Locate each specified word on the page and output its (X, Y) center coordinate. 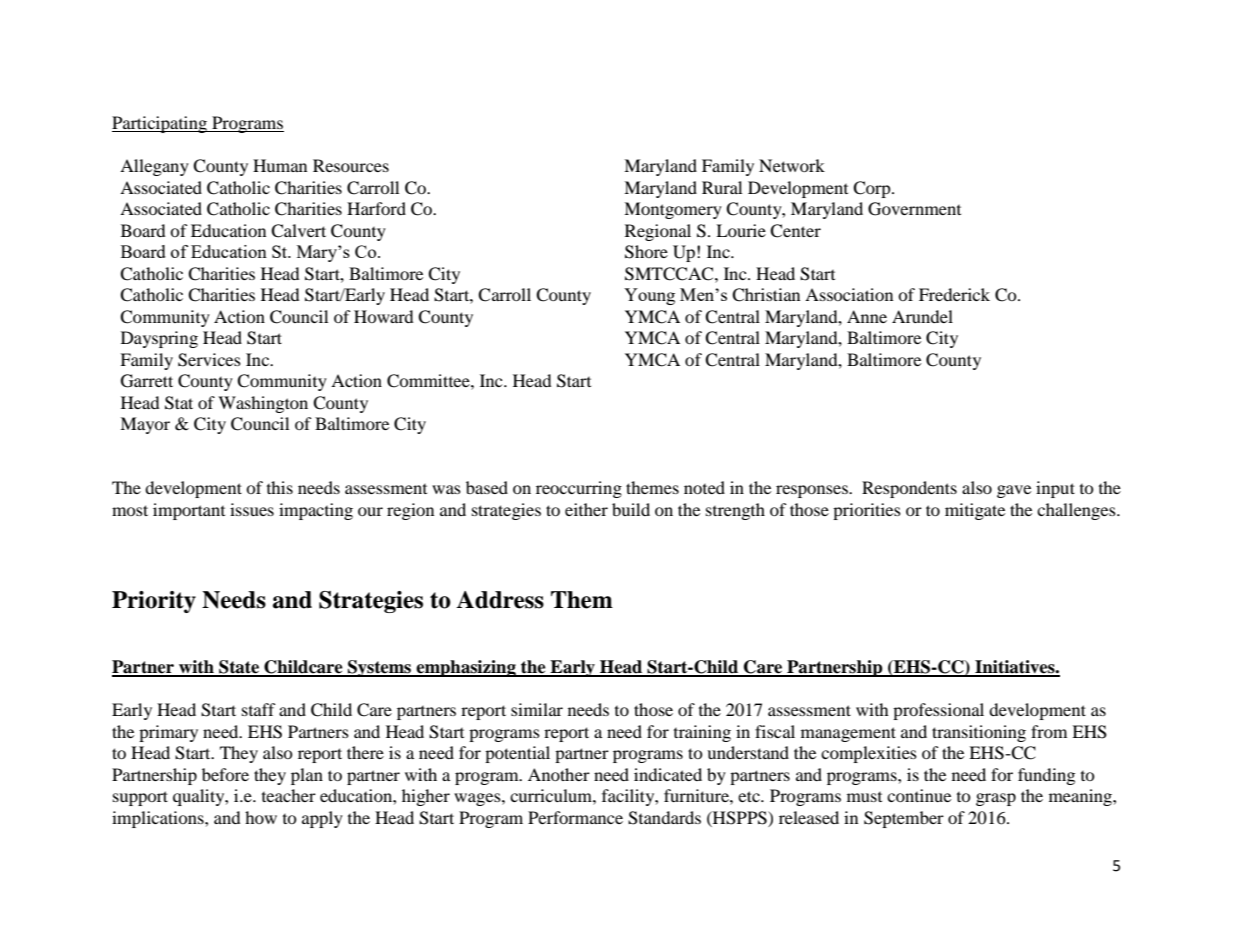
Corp (873, 189)
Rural (722, 187)
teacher (289, 795)
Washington (263, 404)
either (586, 509)
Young (649, 296)
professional (938, 711)
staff (259, 709)
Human (280, 165)
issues (252, 509)
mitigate (975, 511)
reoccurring (579, 489)
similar (537, 709)
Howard (384, 316)
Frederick (954, 294)
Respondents (909, 489)
